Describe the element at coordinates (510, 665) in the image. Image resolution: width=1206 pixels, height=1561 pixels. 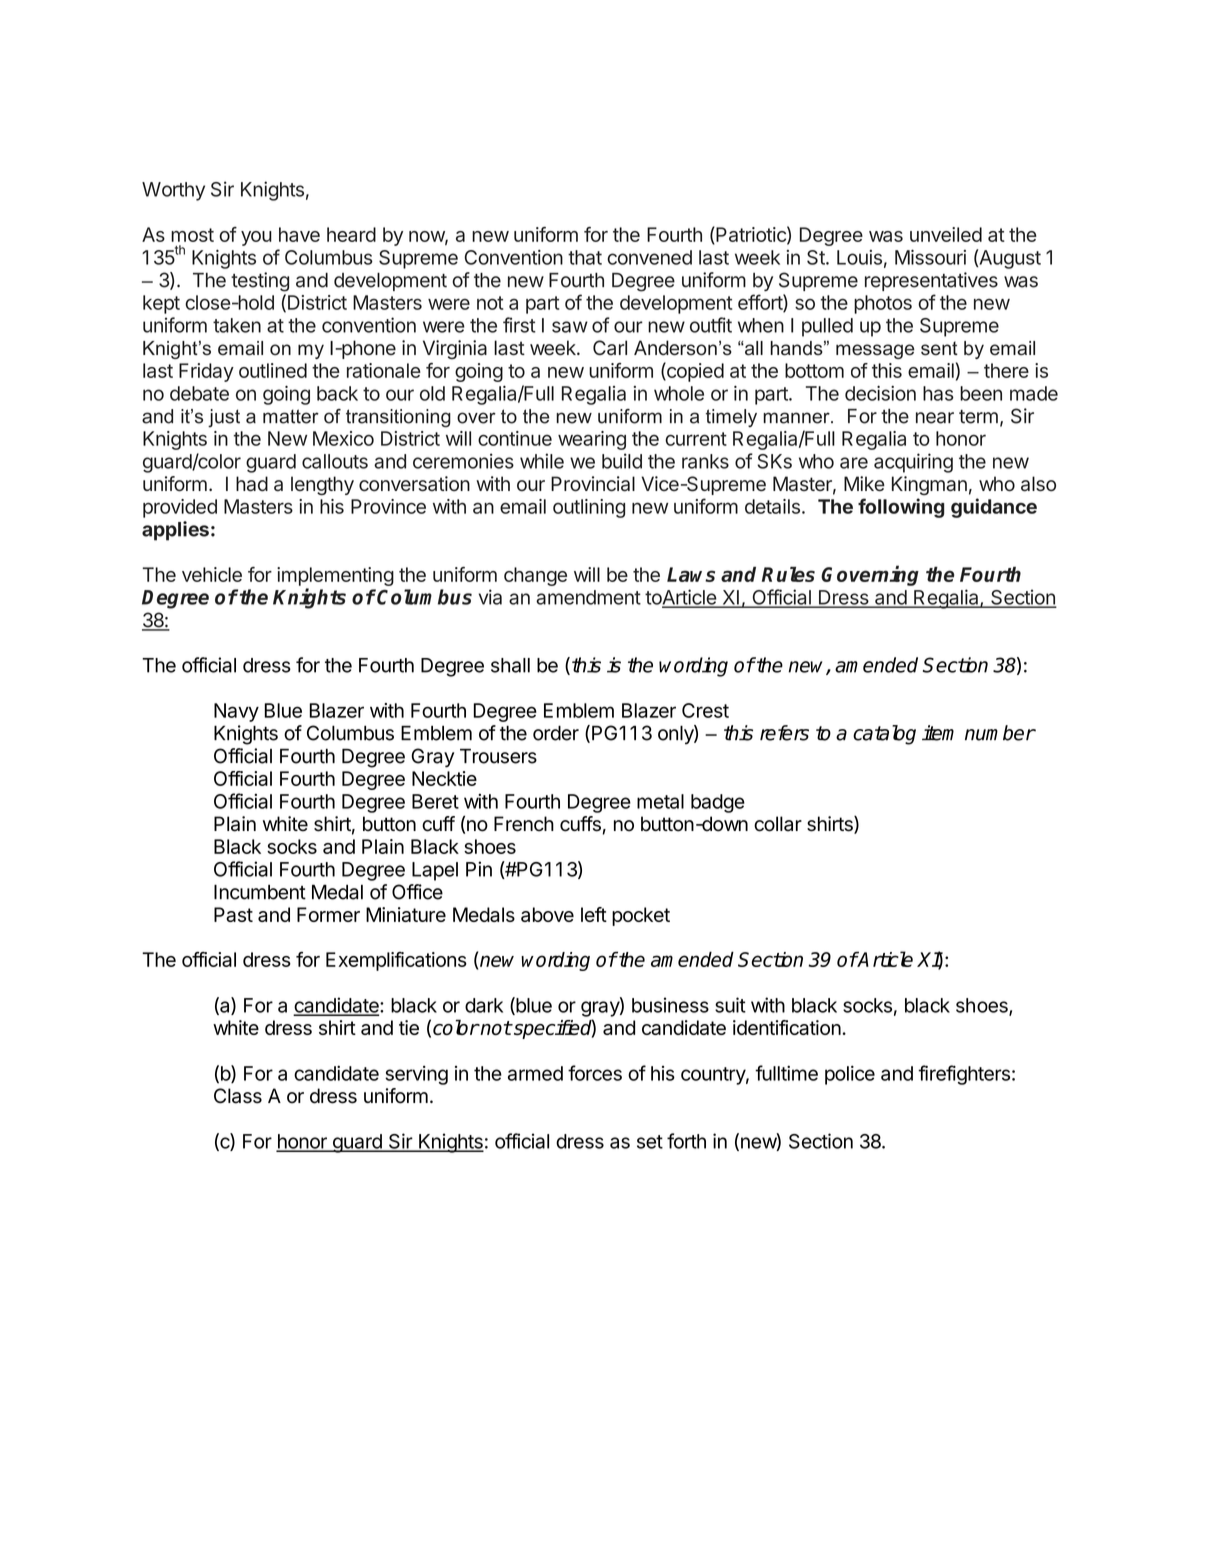
I see `shall` at that location.
